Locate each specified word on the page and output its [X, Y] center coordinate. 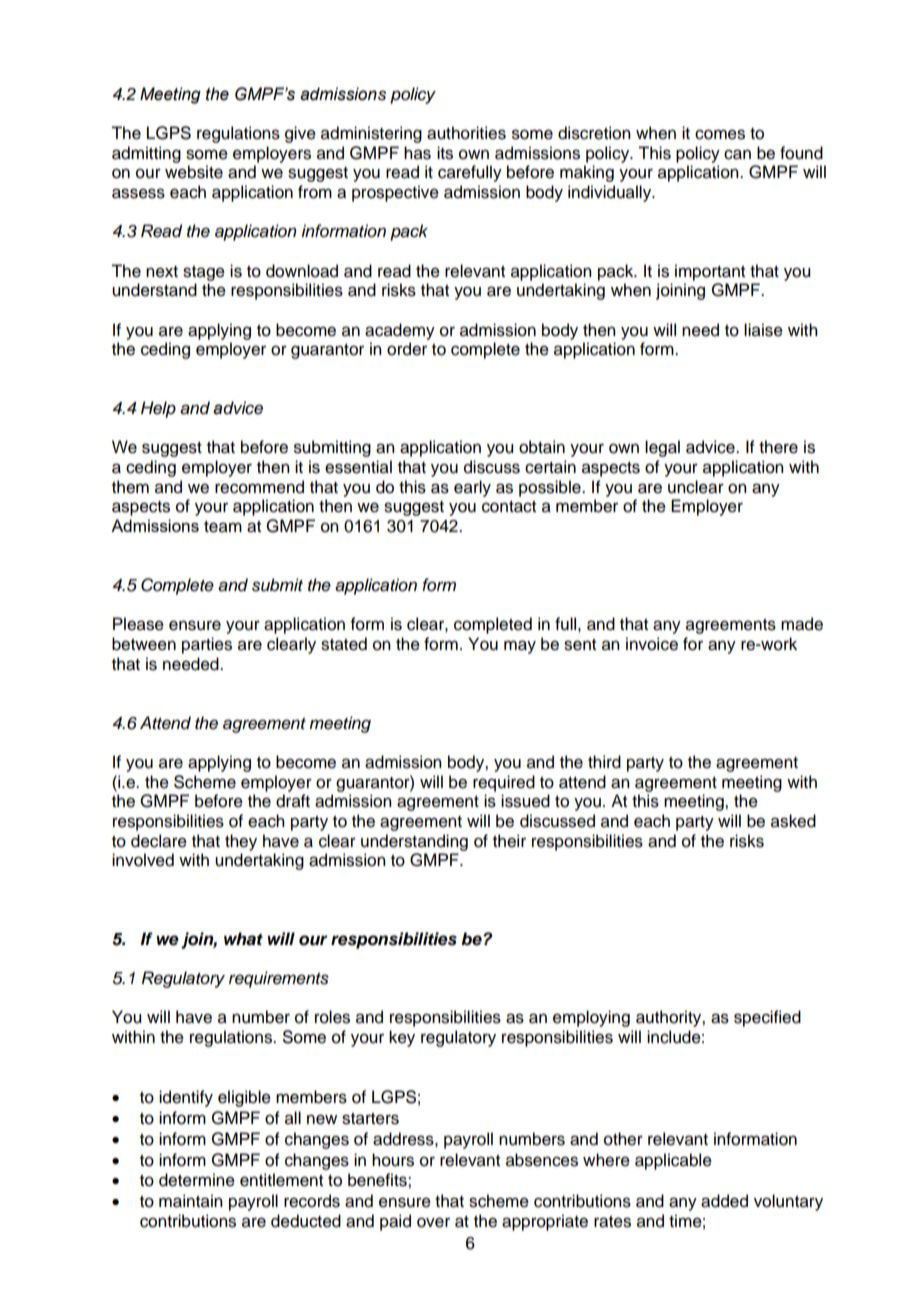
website [194, 172]
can [737, 154]
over [433, 1222]
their [509, 841]
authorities [466, 133]
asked [793, 821]
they [241, 842]
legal [662, 448]
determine [197, 1180]
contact [509, 507]
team [223, 527]
